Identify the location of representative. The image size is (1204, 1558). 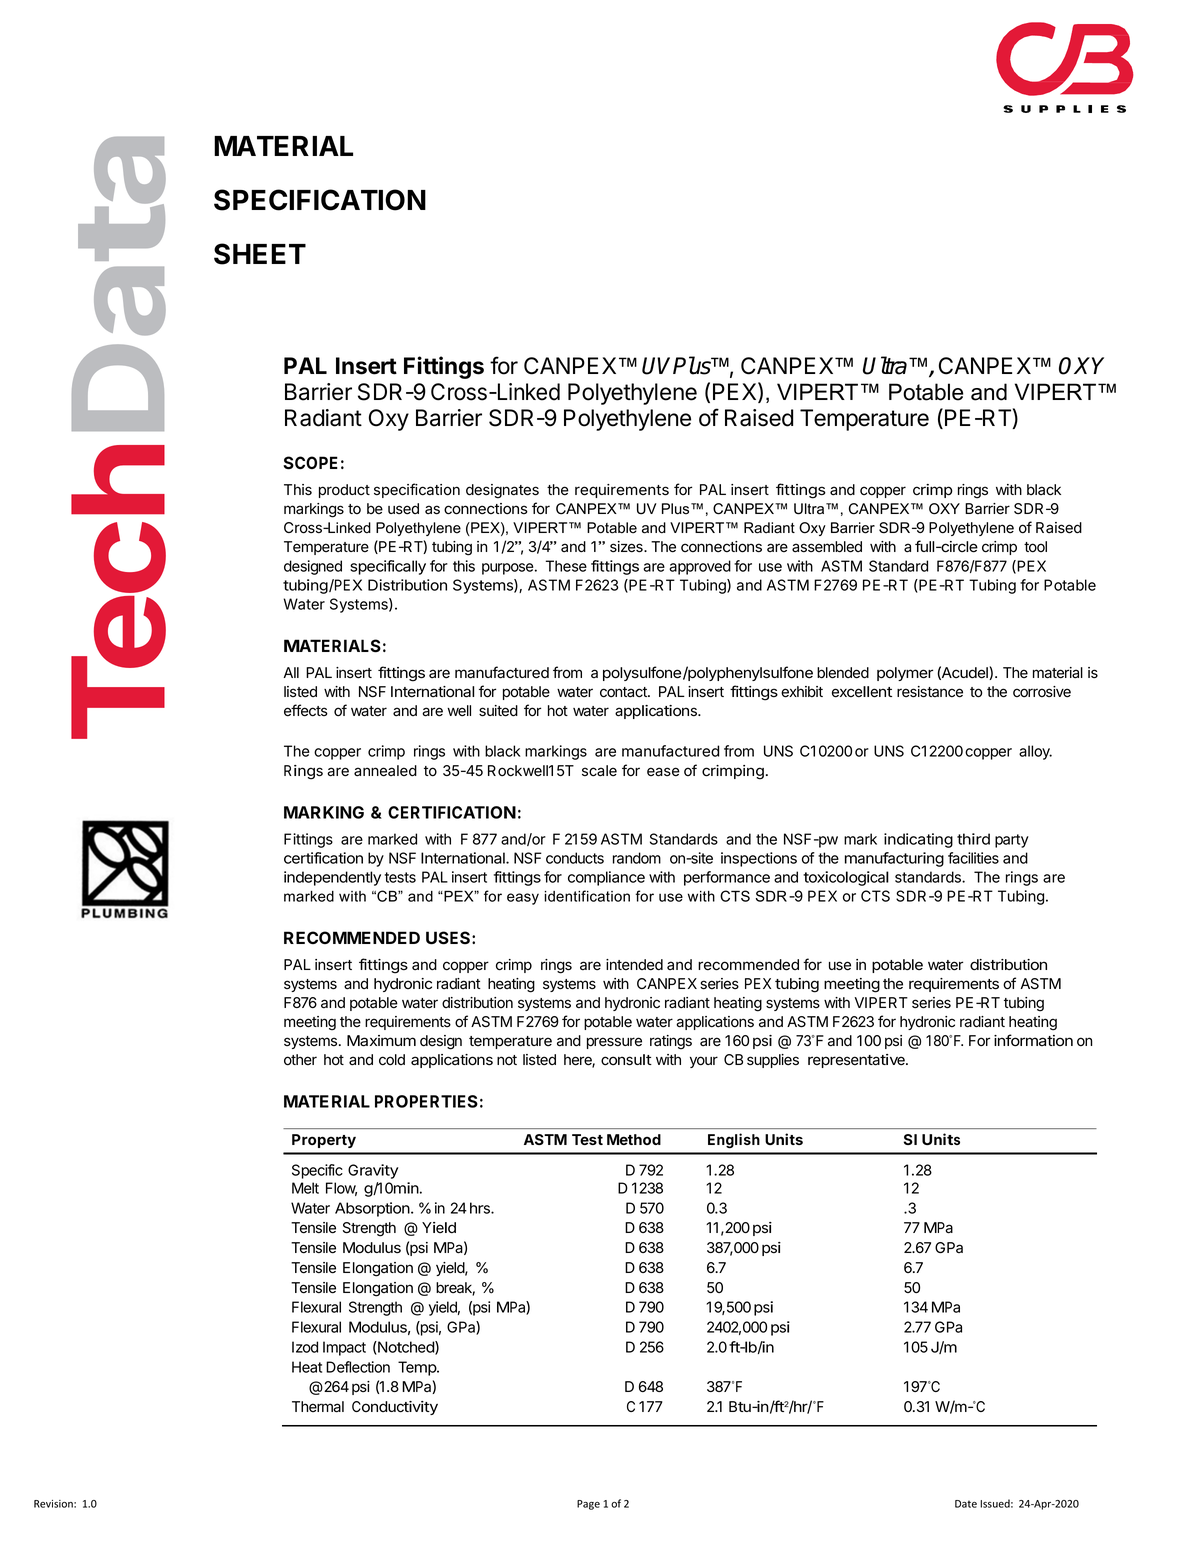
(857, 1061).
